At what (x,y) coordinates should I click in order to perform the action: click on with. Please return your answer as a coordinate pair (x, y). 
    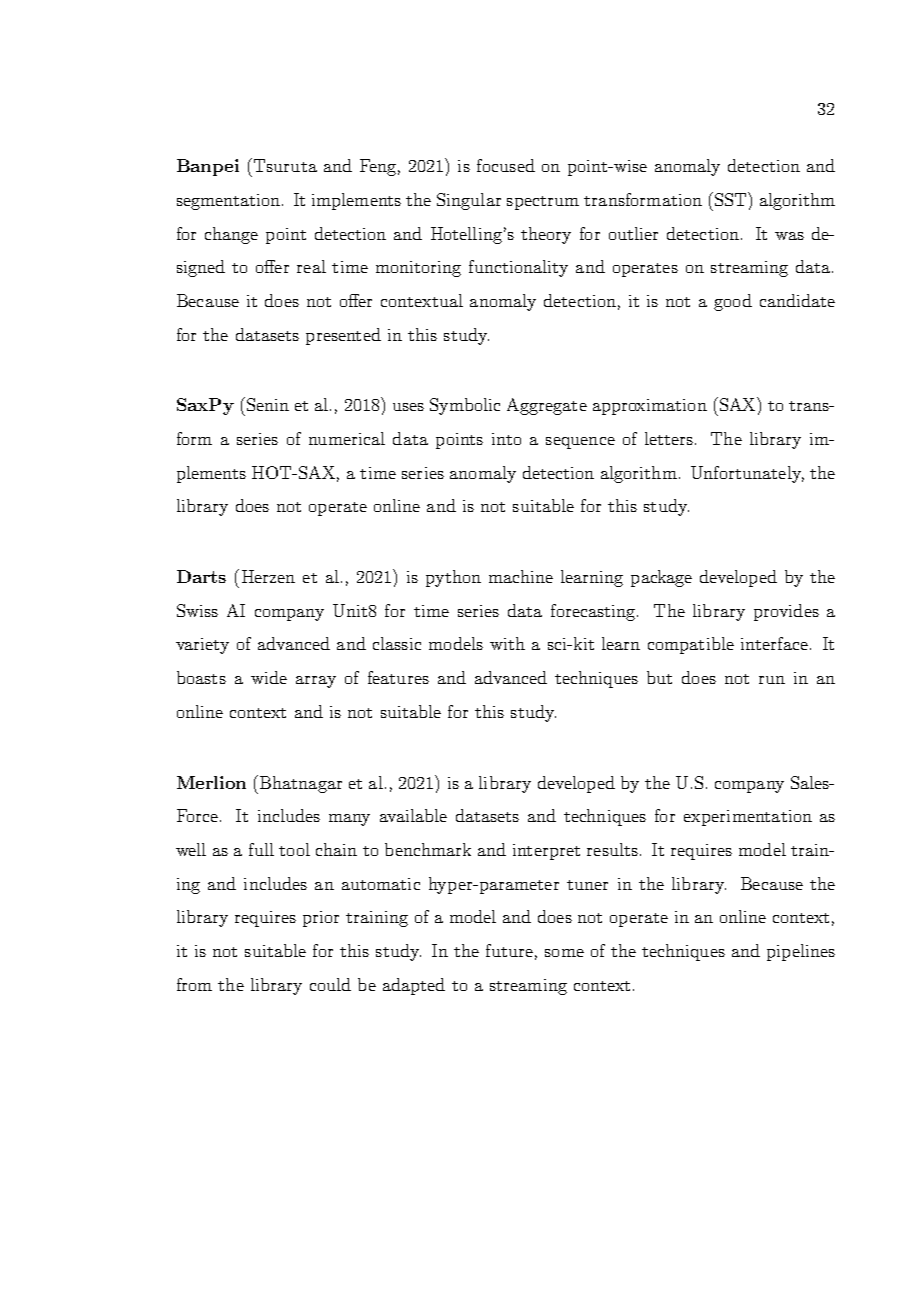
    Looking at the image, I should click on (507, 643).
